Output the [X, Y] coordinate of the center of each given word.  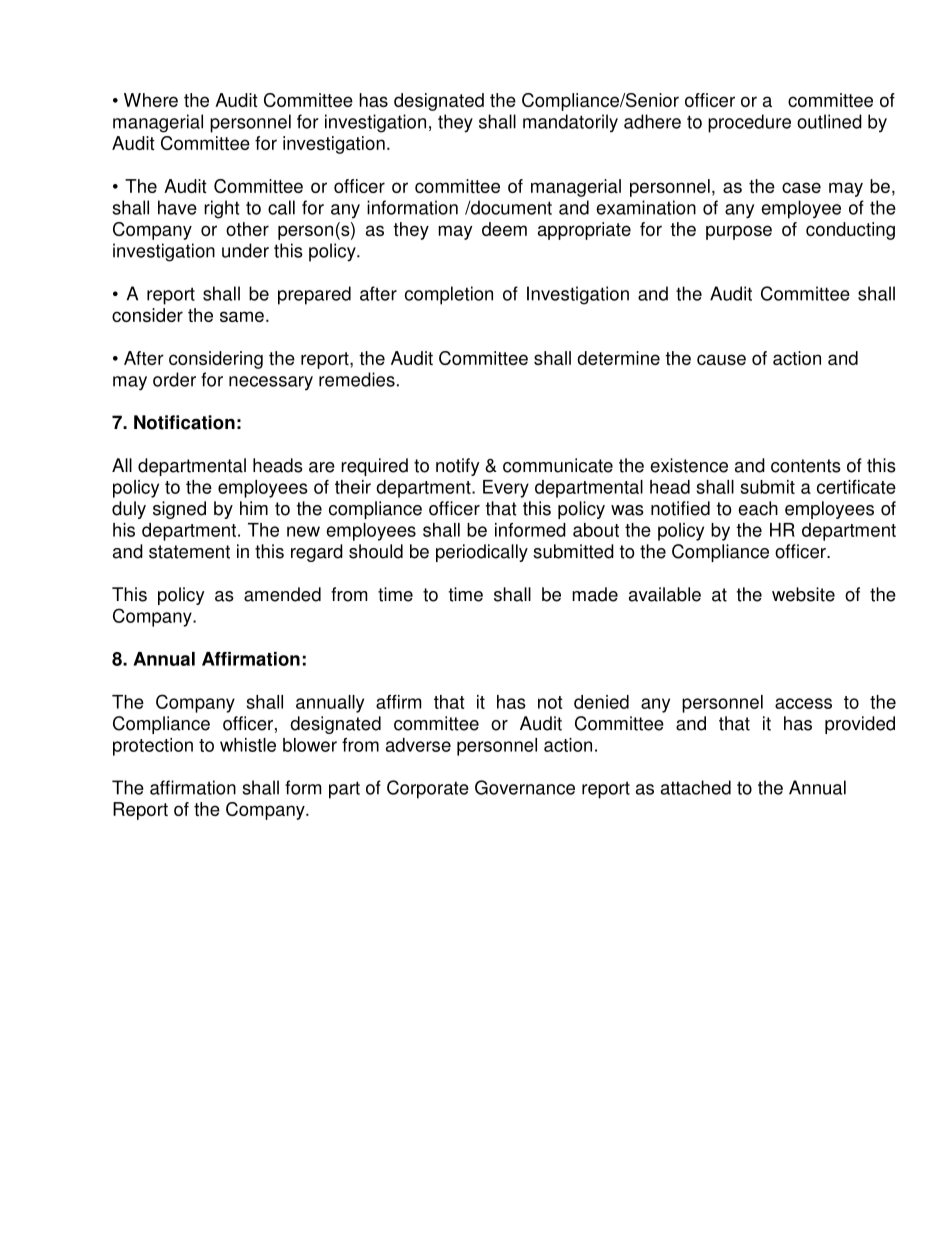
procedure [749, 123]
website [803, 594]
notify [458, 467]
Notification [184, 422]
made [595, 594]
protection [153, 747]
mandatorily [570, 123]
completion [449, 295]
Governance [525, 787]
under [245, 250]
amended [282, 594]
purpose [739, 232]
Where [151, 100]
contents [806, 466]
